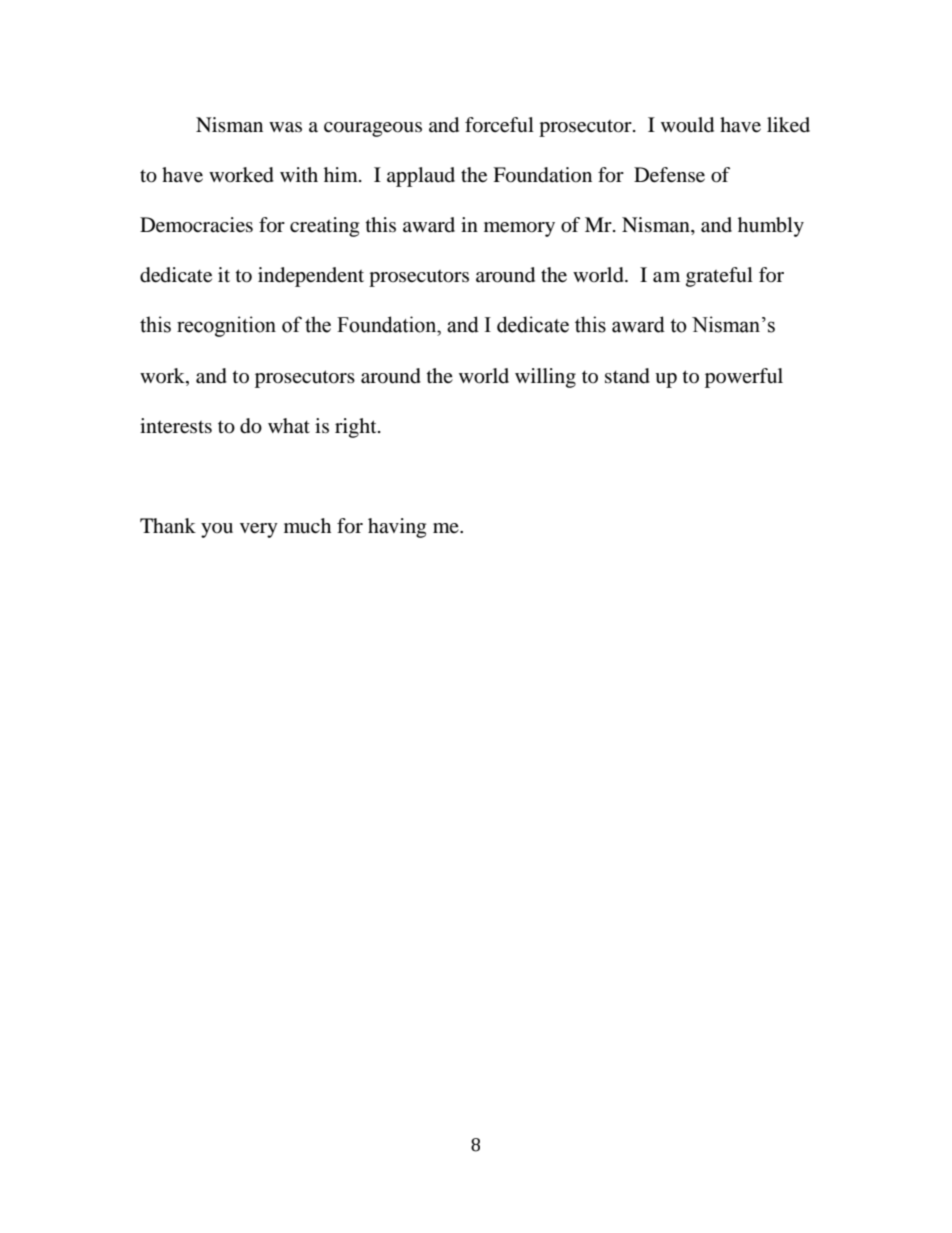 The image size is (952, 1233). Describe the element at coordinates (259, 530) in the image. I see `very` at that location.
